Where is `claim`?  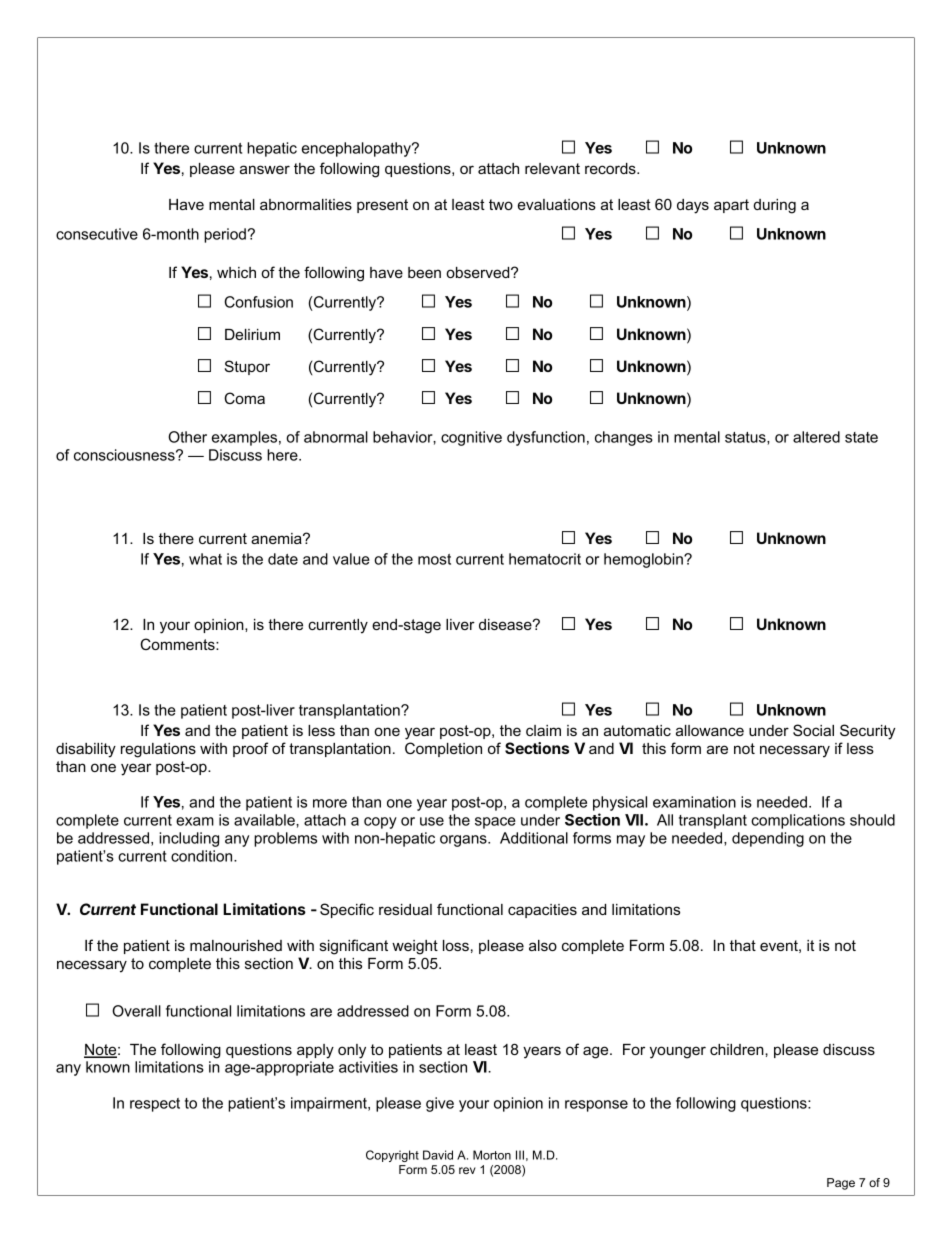 claim is located at coordinates (543, 730).
